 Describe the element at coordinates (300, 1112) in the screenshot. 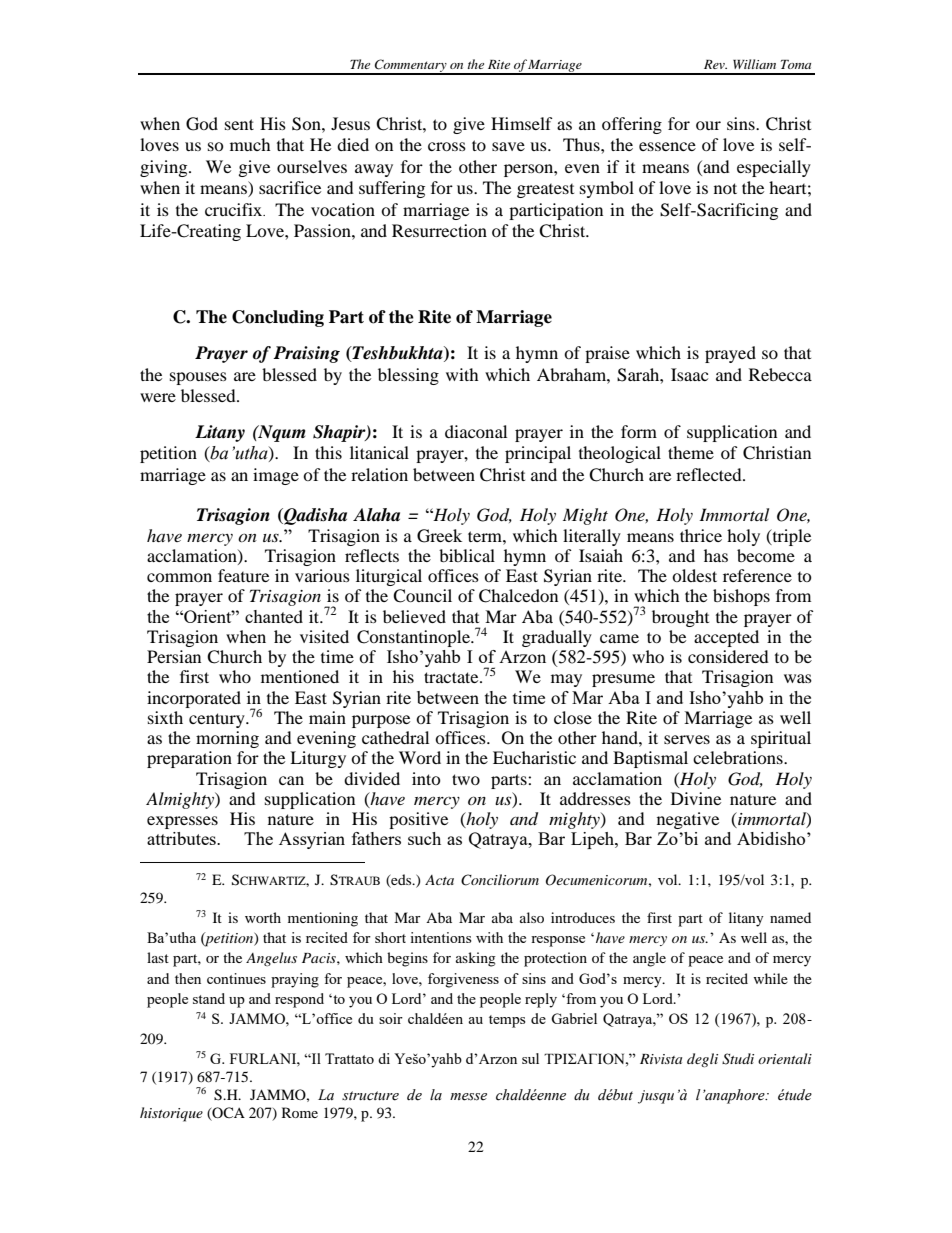

I see `Rome` at that location.
